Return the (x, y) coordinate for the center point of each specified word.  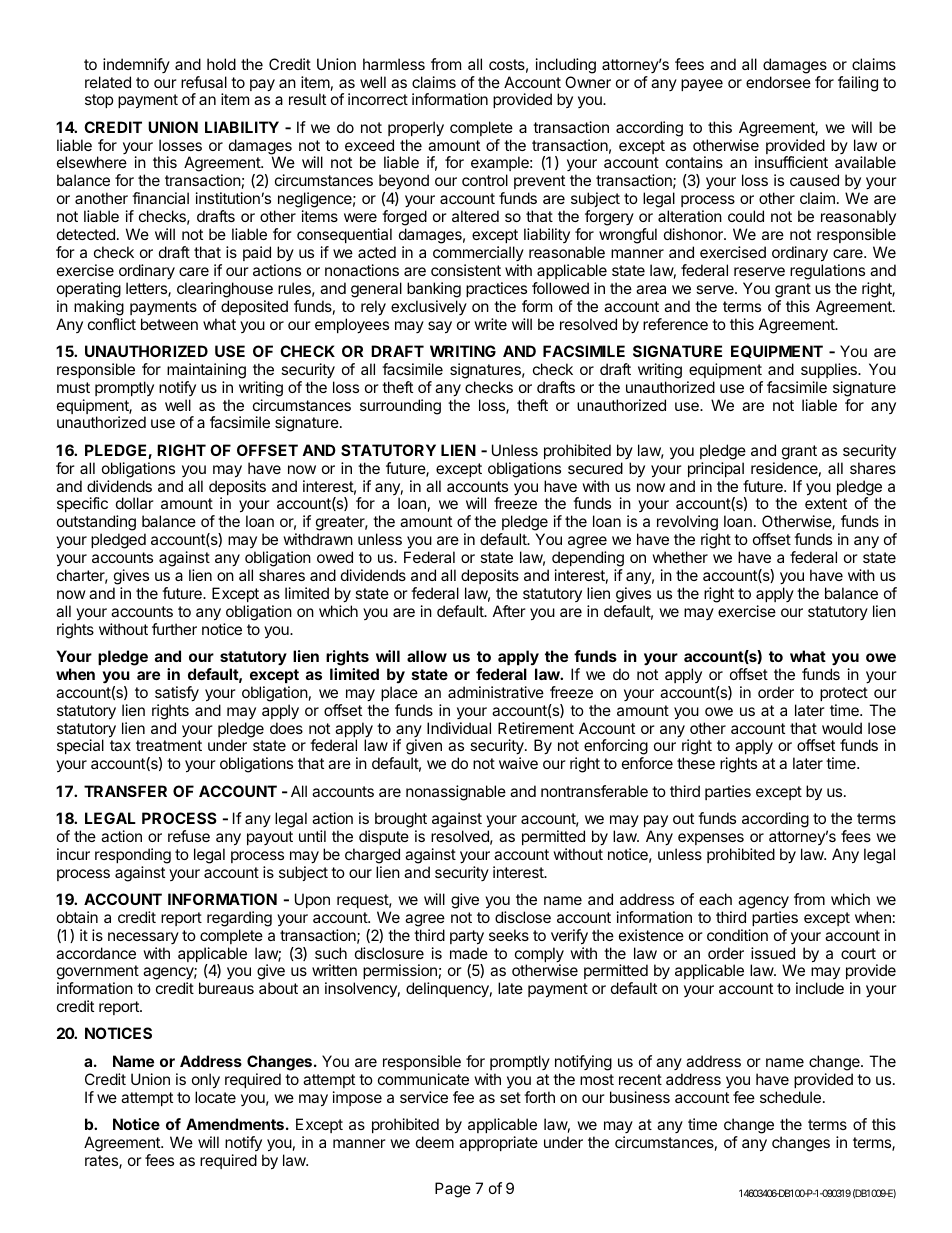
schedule (790, 1097)
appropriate (498, 1143)
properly (416, 129)
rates (102, 1162)
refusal (204, 82)
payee (702, 85)
